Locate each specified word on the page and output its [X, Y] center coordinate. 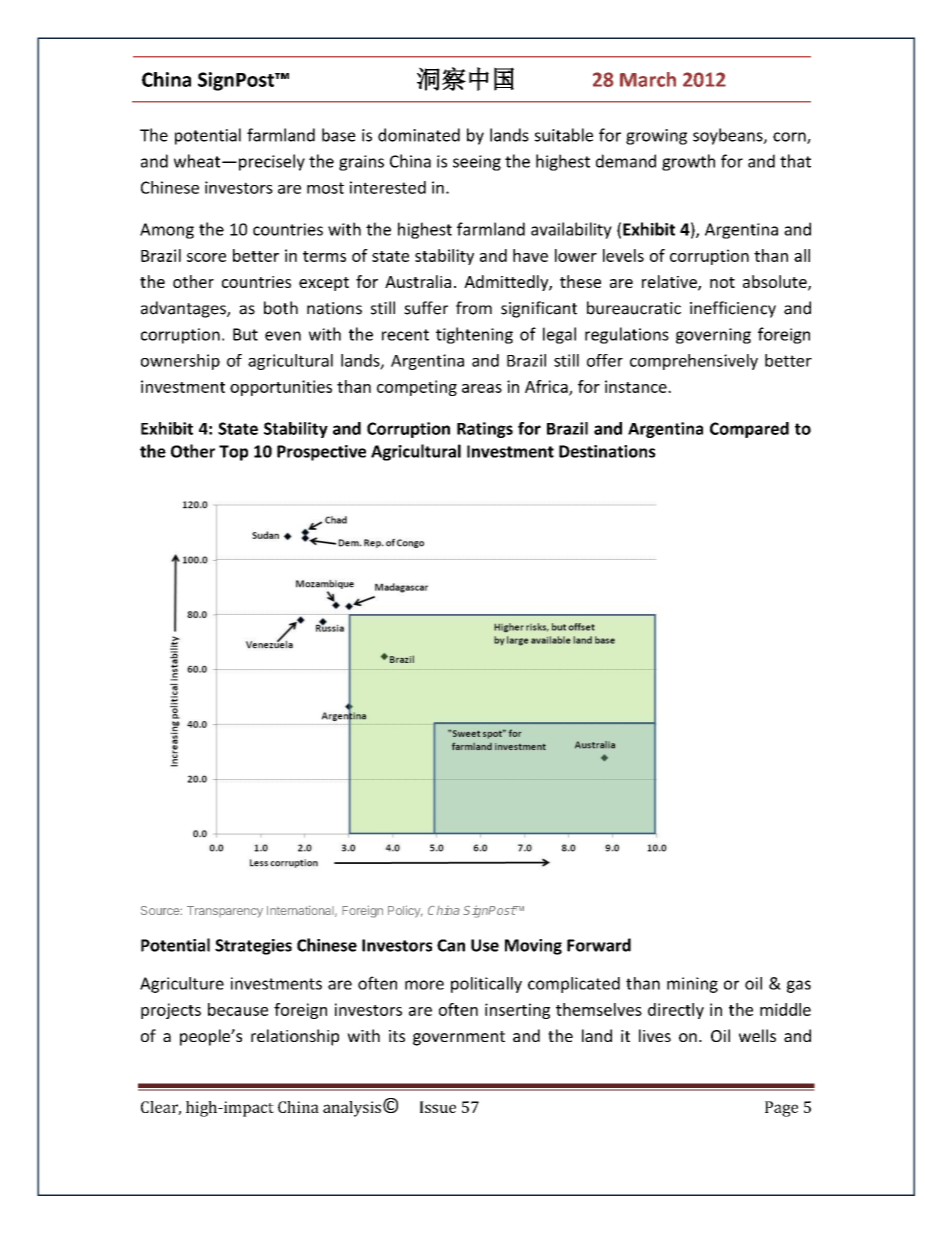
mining [692, 985]
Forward [599, 945]
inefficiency [733, 309]
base [339, 135]
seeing [477, 163]
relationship [295, 1037]
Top [233, 453]
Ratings [485, 430]
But [245, 334]
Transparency [225, 912]
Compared [749, 430]
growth [688, 162]
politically [486, 985]
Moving [533, 947]
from [474, 308]
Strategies [253, 947]
